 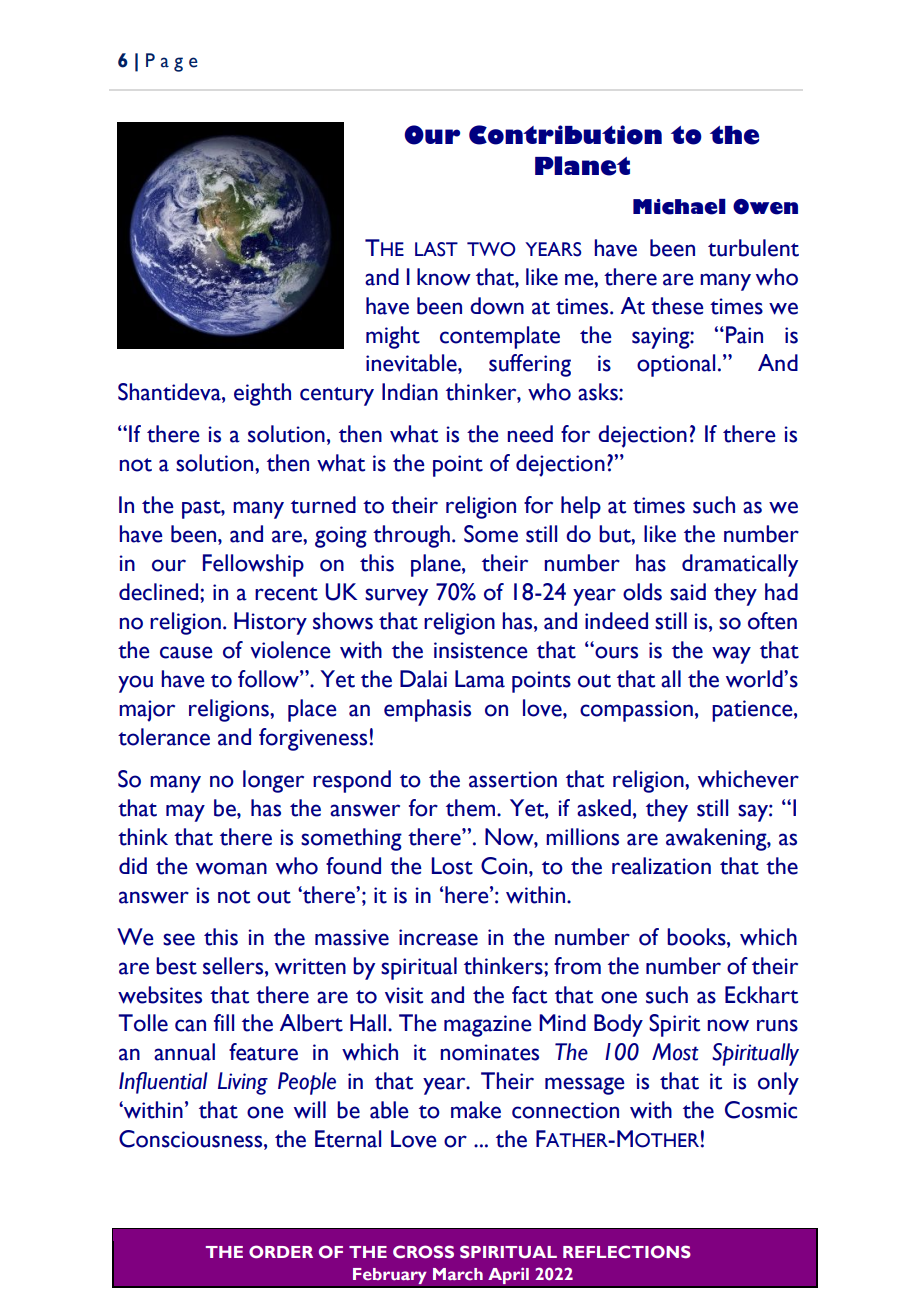 I want to click on TWO, so click(x=491, y=249).
